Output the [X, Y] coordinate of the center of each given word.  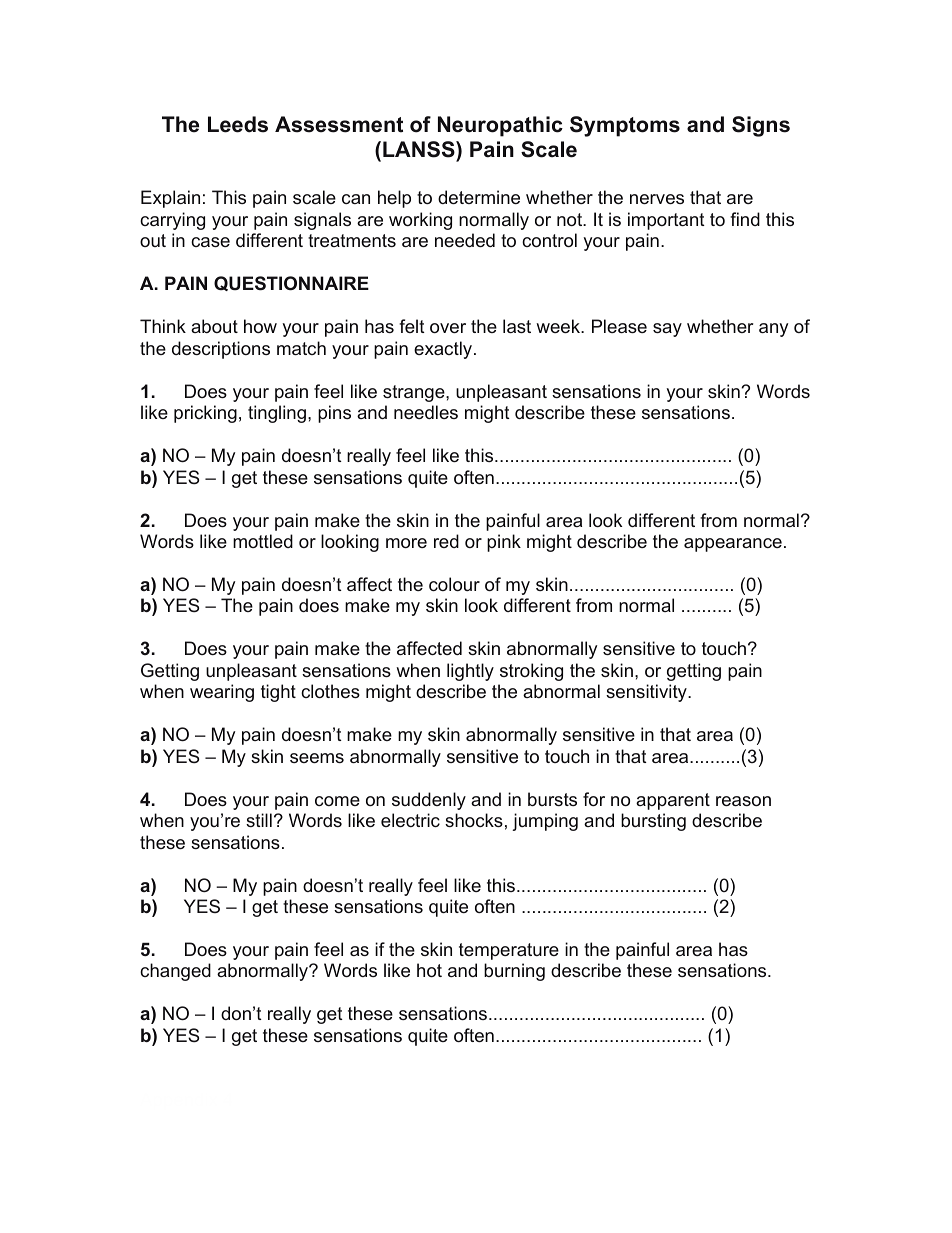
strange [415, 393]
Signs [761, 126]
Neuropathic [500, 126]
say [667, 330]
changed [175, 972]
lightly [470, 672]
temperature [509, 951]
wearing [222, 693]
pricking [205, 414]
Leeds [238, 124]
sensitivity [647, 693]
